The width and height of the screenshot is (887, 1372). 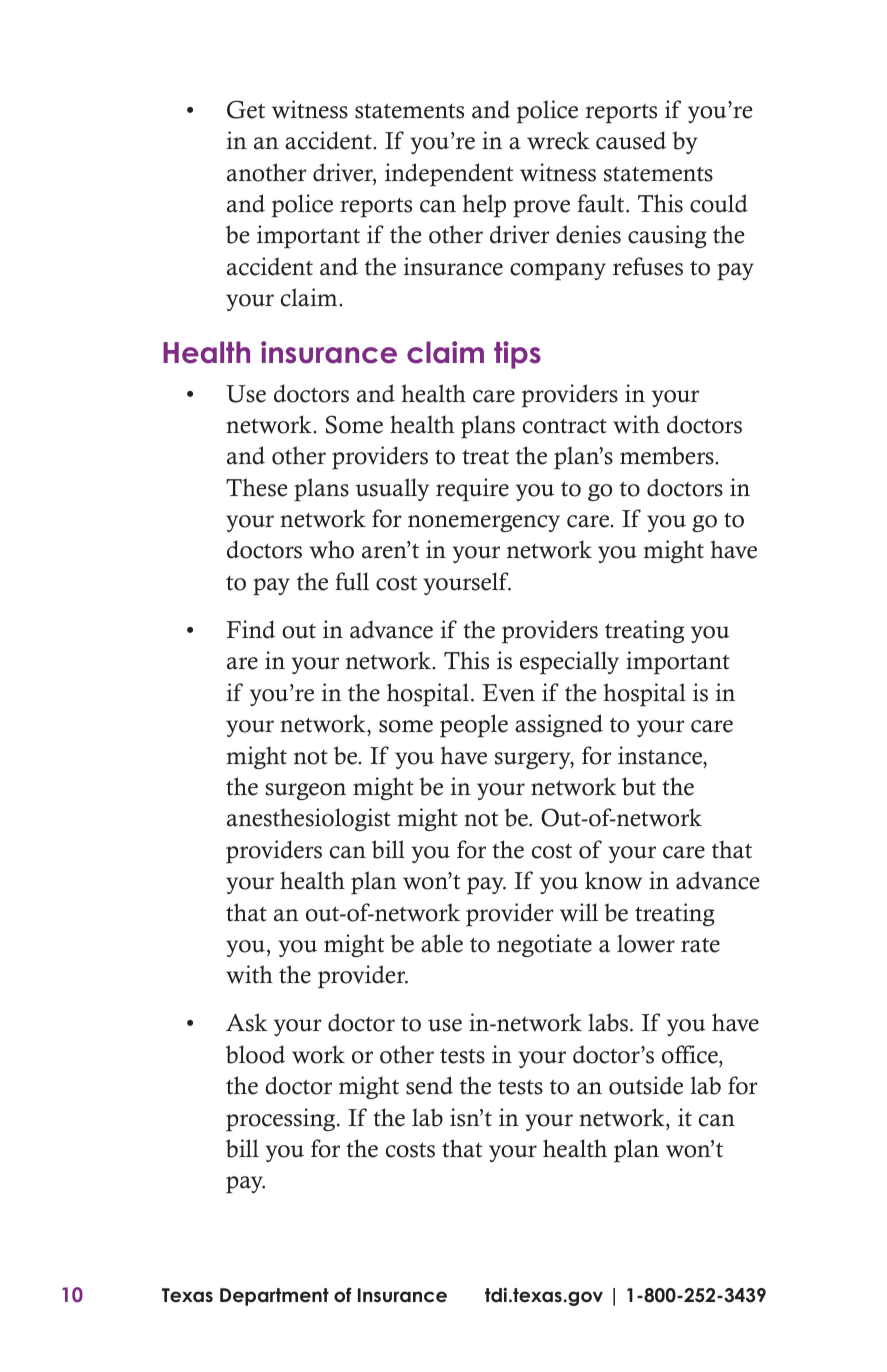 What do you see at coordinates (274, 1297) in the screenshot?
I see `Department` at bounding box center [274, 1297].
